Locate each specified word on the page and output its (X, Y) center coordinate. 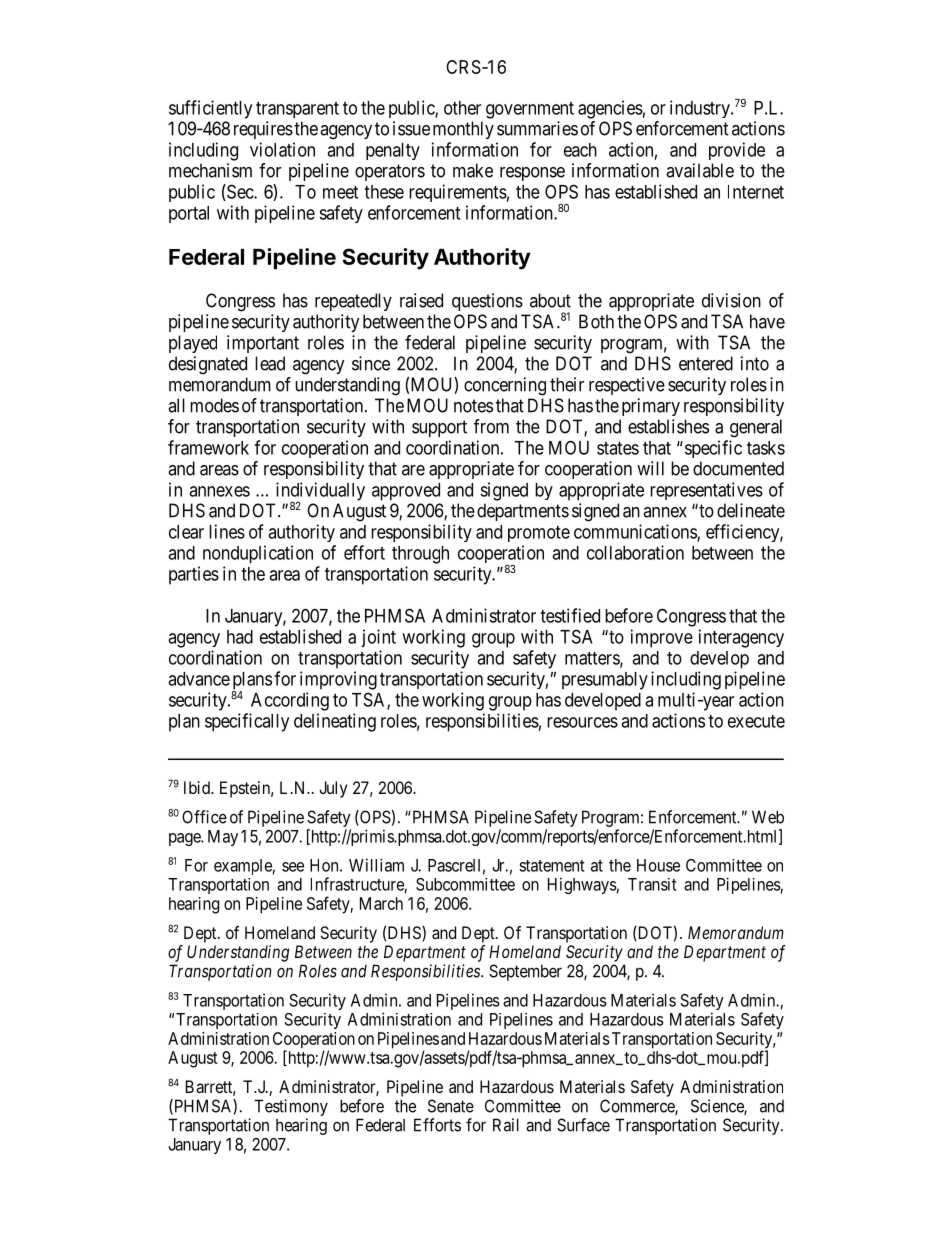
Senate (451, 1106)
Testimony (291, 1107)
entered (706, 363)
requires (263, 130)
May (223, 838)
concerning (505, 386)
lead (270, 363)
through (420, 555)
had (240, 637)
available (700, 170)
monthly (463, 130)
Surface (583, 1125)
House (658, 865)
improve (662, 638)
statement (552, 866)
